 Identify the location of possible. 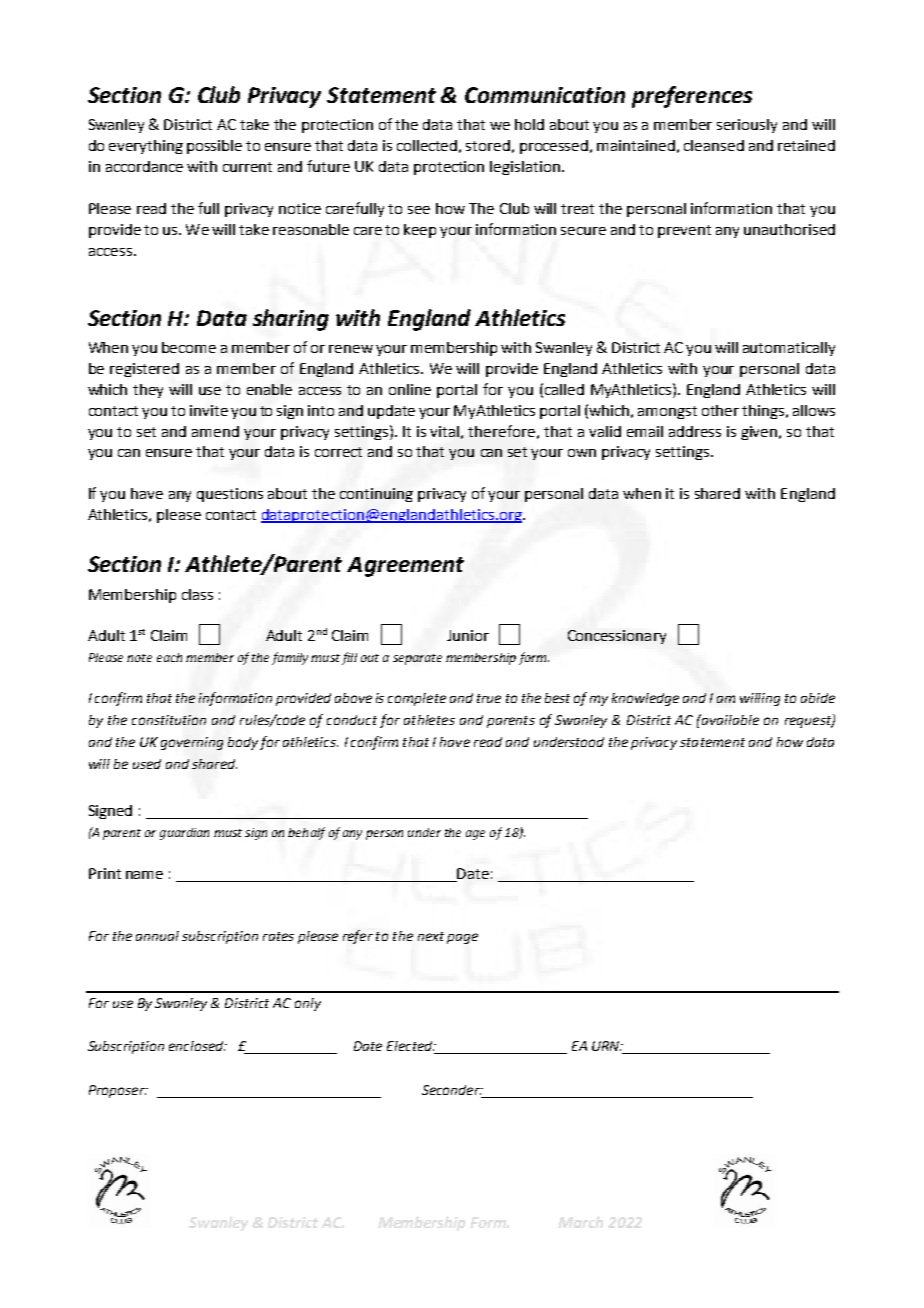
(214, 147).
